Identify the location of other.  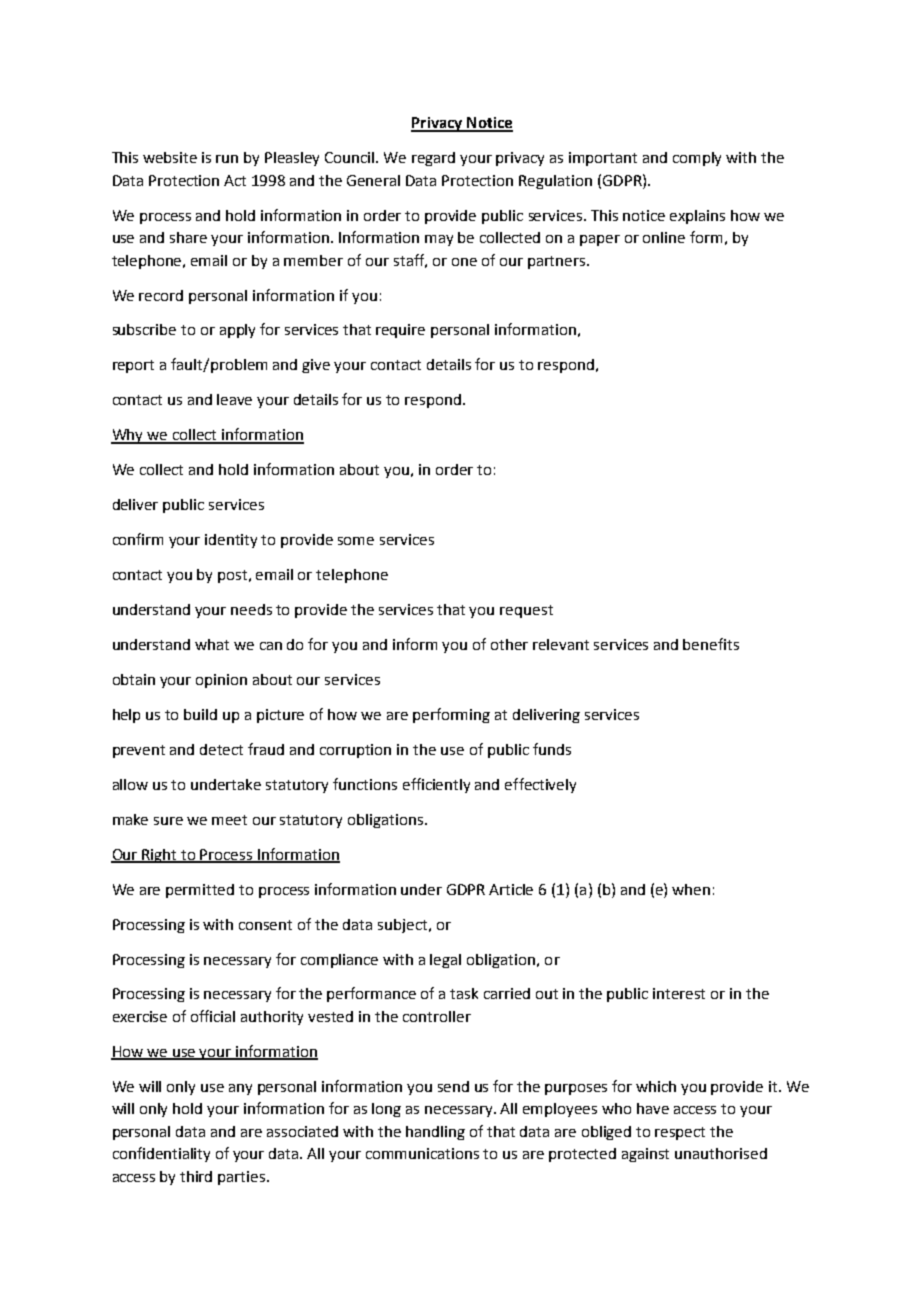
(509, 644).
